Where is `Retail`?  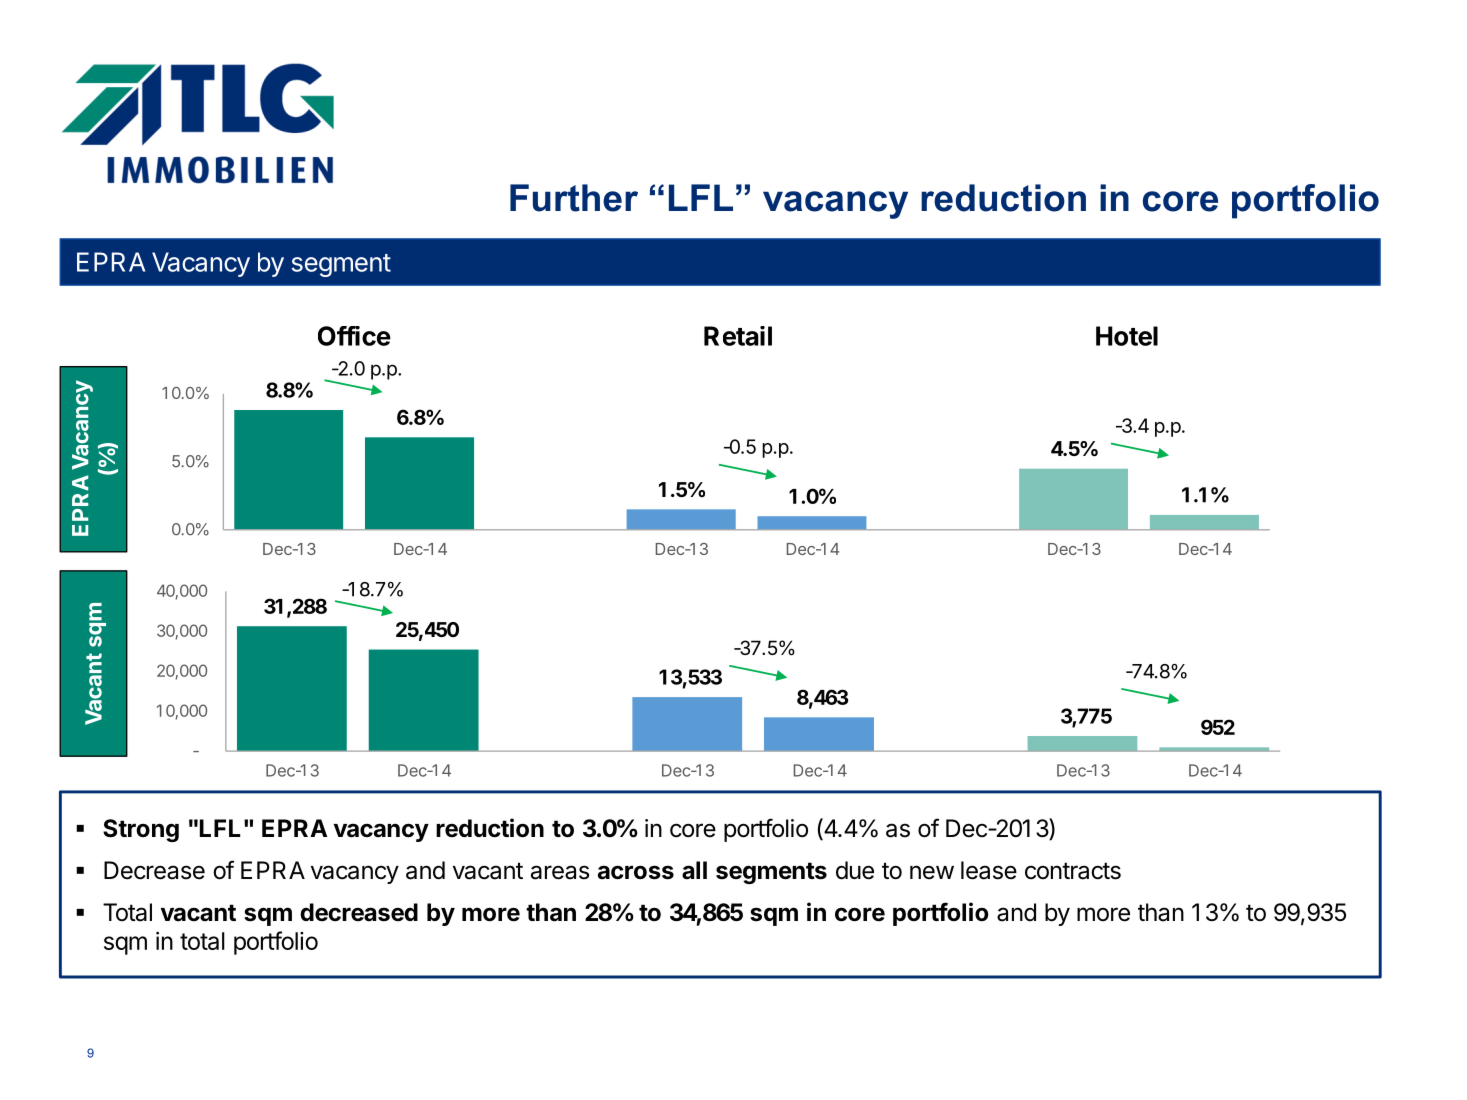
Retail is located at coordinates (738, 336).
